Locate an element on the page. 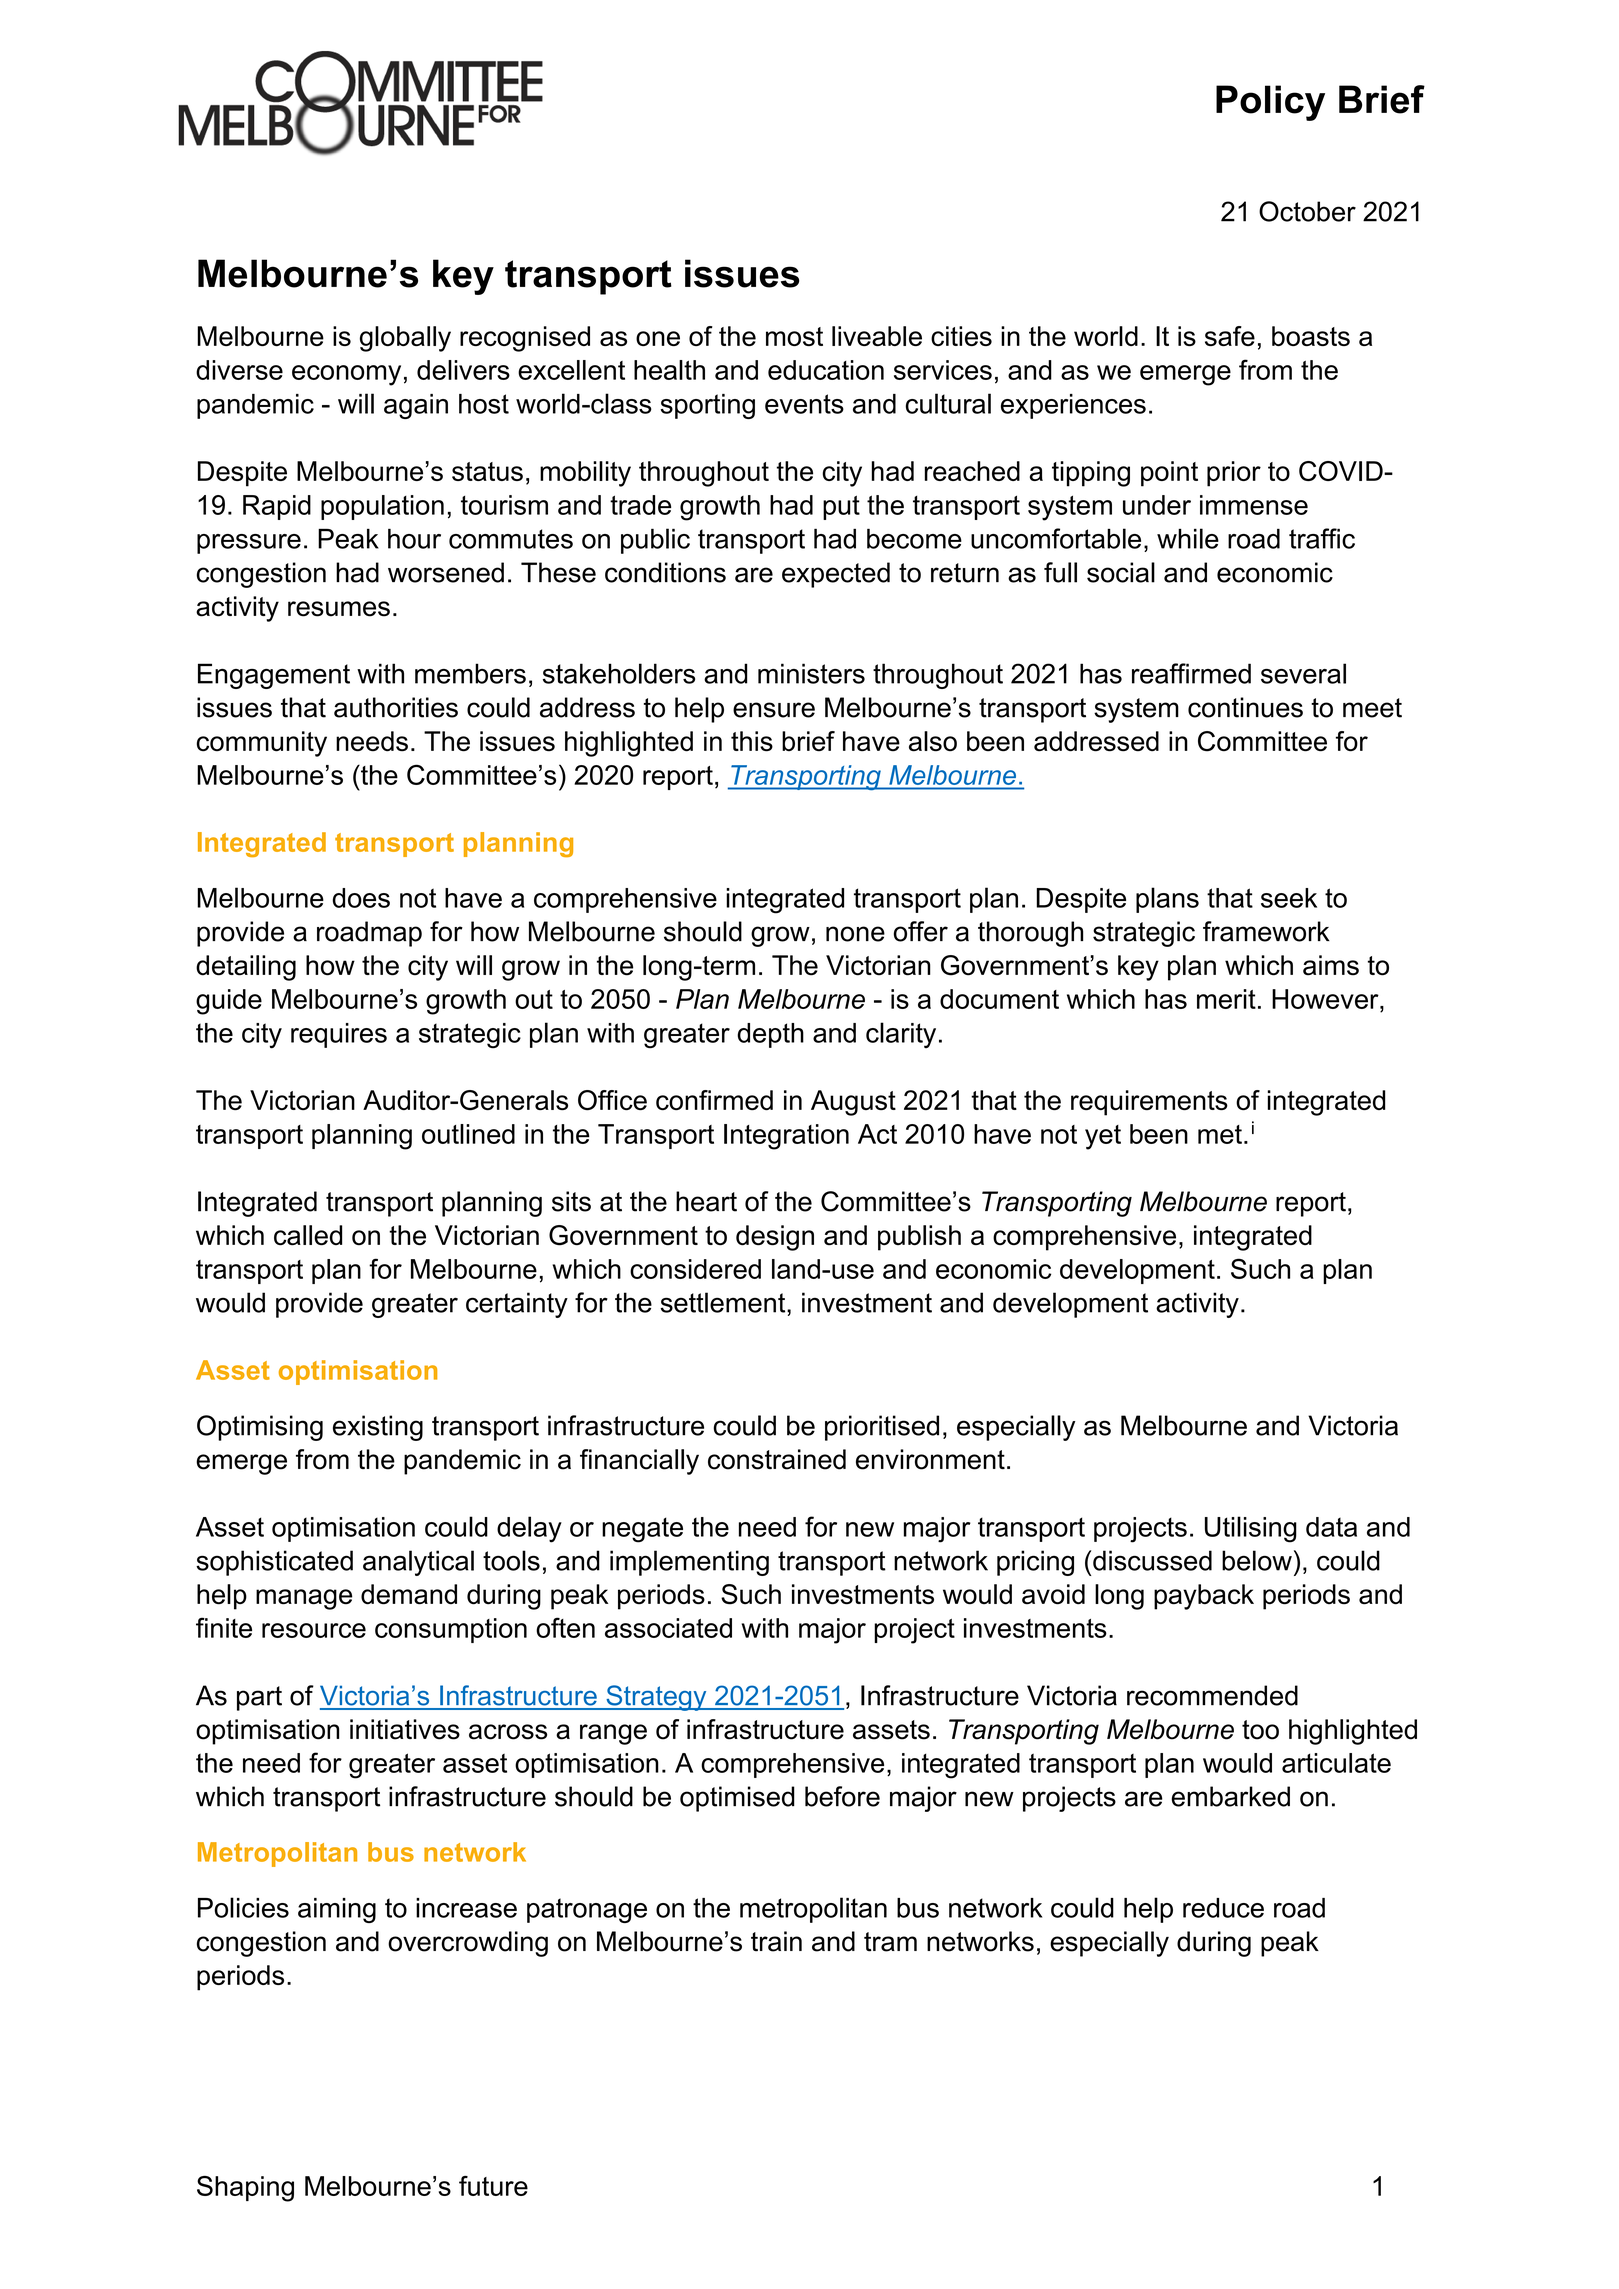  Shaping is located at coordinates (245, 2189).
